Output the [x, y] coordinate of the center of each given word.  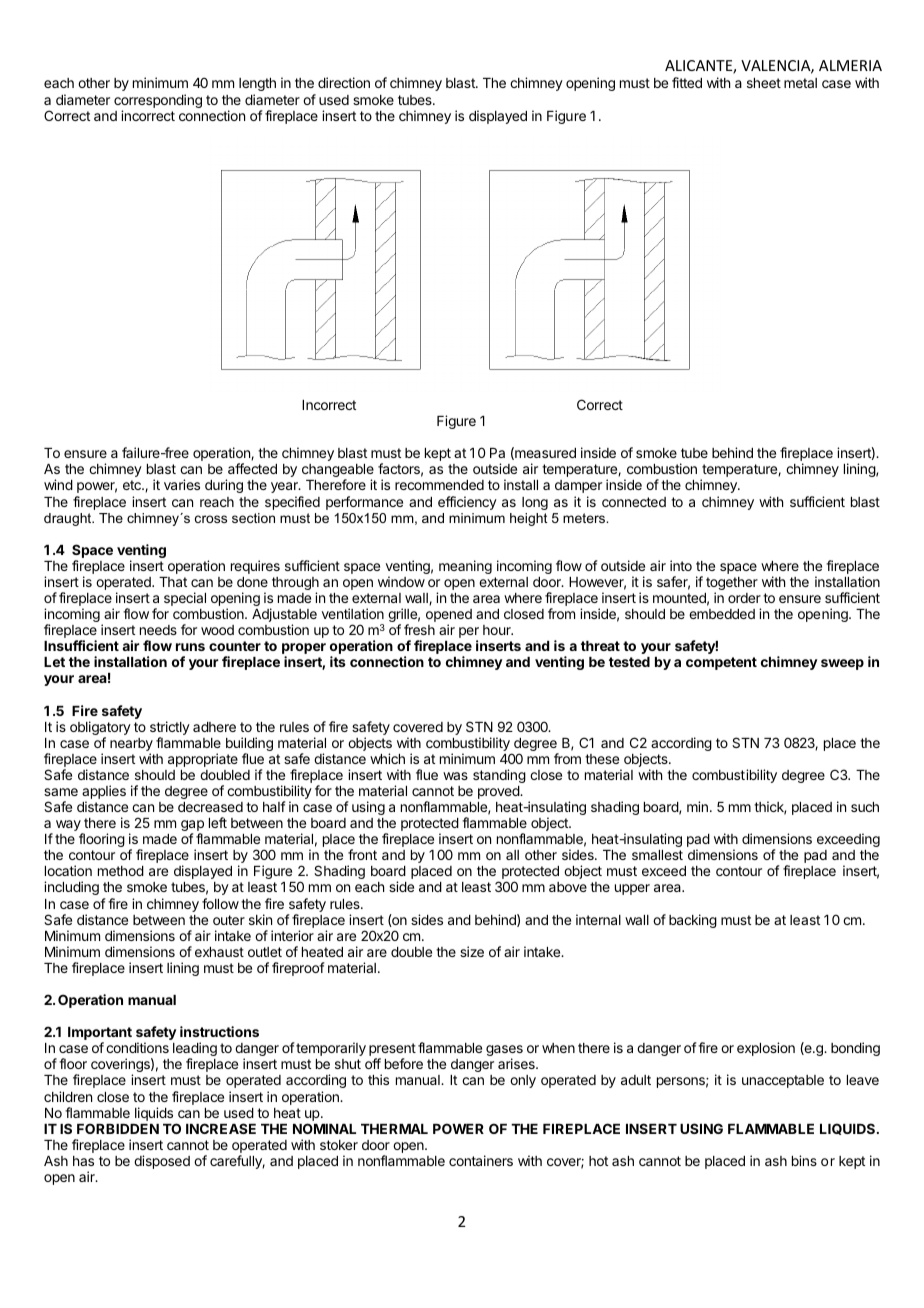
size [472, 951]
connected [634, 502]
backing [693, 921]
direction [344, 82]
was [455, 776]
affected [252, 468]
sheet [764, 83]
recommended [439, 485]
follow [220, 903]
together [732, 585]
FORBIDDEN [118, 1128]
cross [211, 519]
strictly [170, 729]
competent [721, 663]
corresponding [158, 102]
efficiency [467, 503]
